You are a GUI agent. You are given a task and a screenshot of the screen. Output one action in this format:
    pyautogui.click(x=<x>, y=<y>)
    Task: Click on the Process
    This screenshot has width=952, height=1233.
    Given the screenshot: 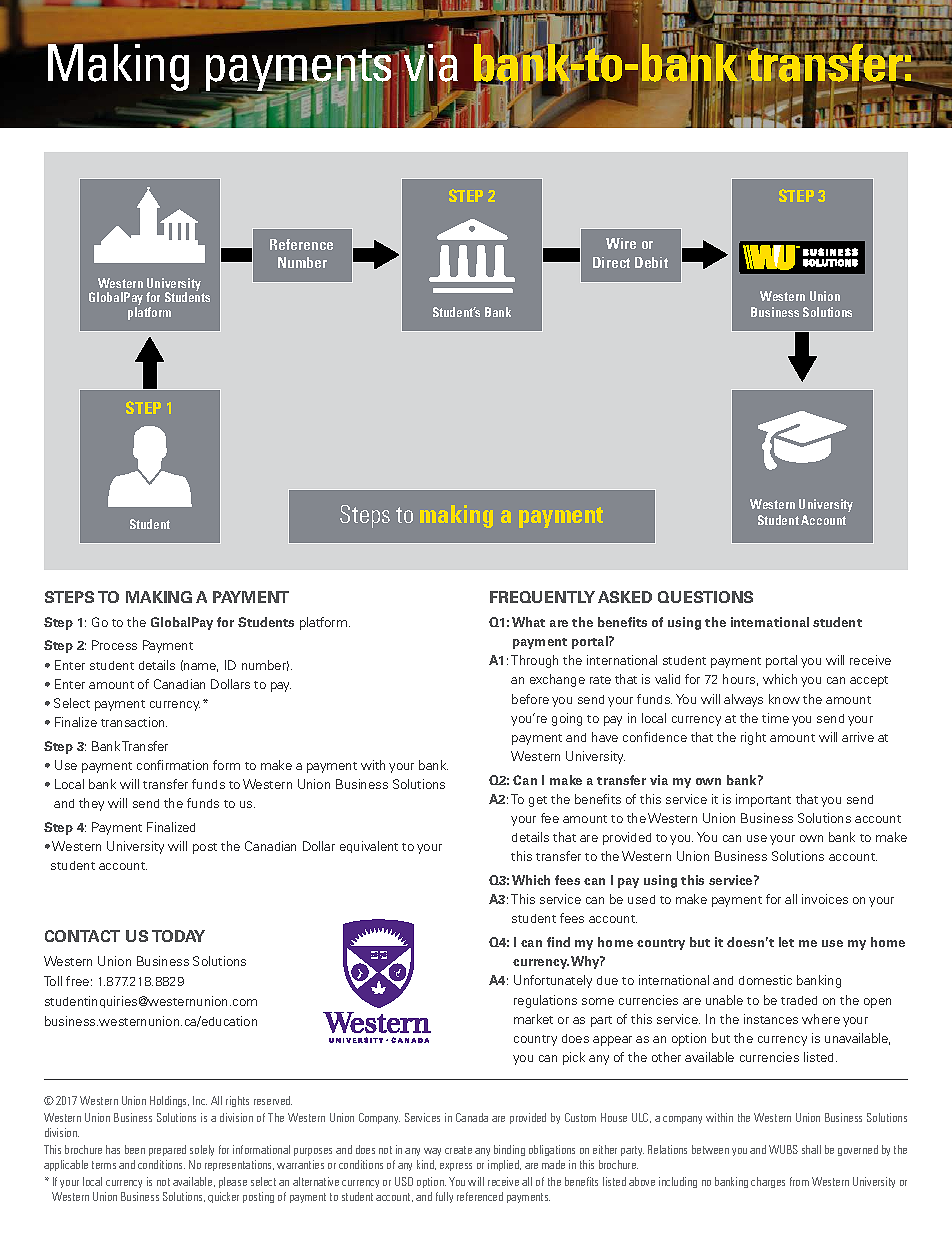 What is the action you would take?
    pyautogui.click(x=114, y=645)
